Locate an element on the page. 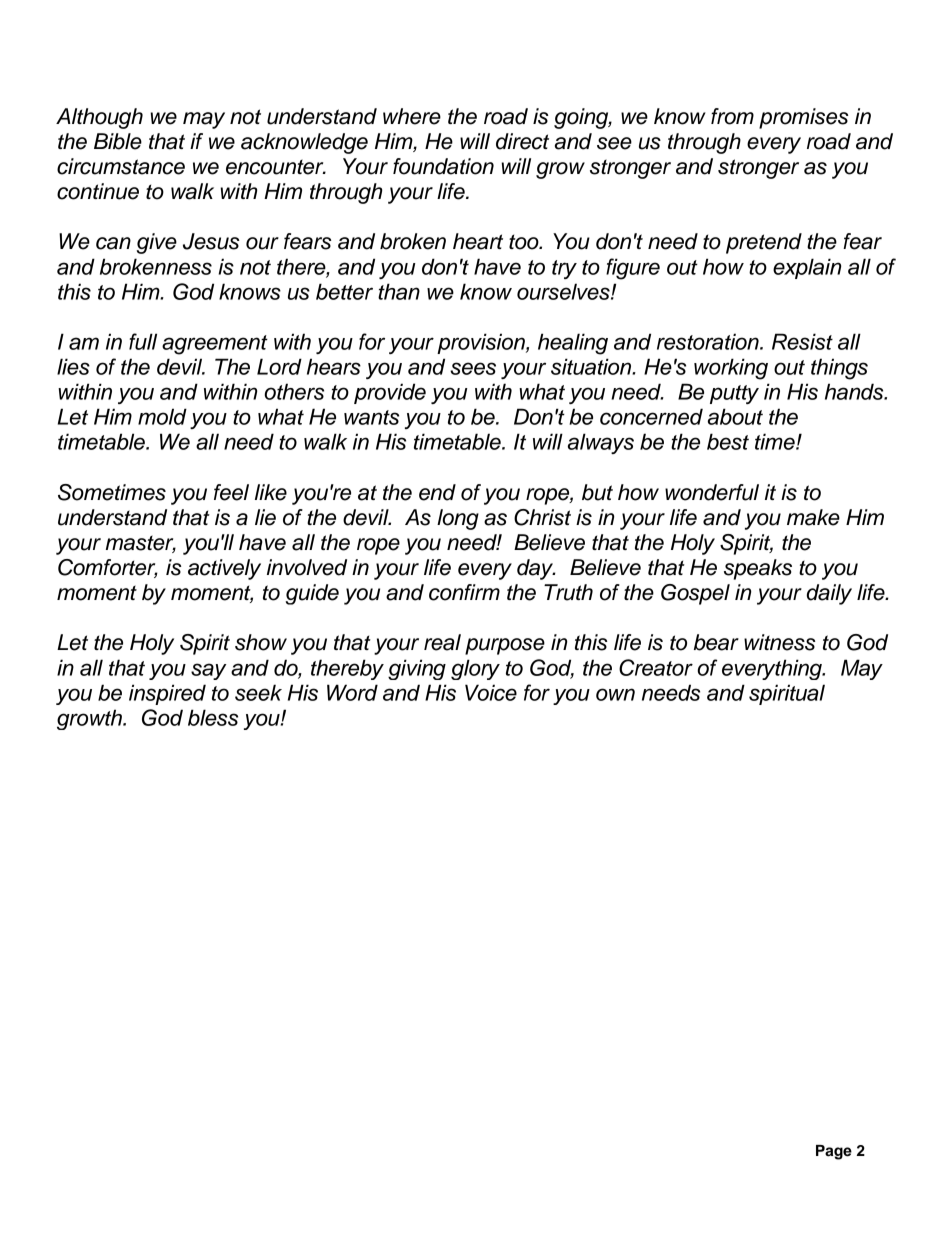 Image resolution: width=952 pixels, height=1233 pixels. bless is located at coordinates (213, 717).
